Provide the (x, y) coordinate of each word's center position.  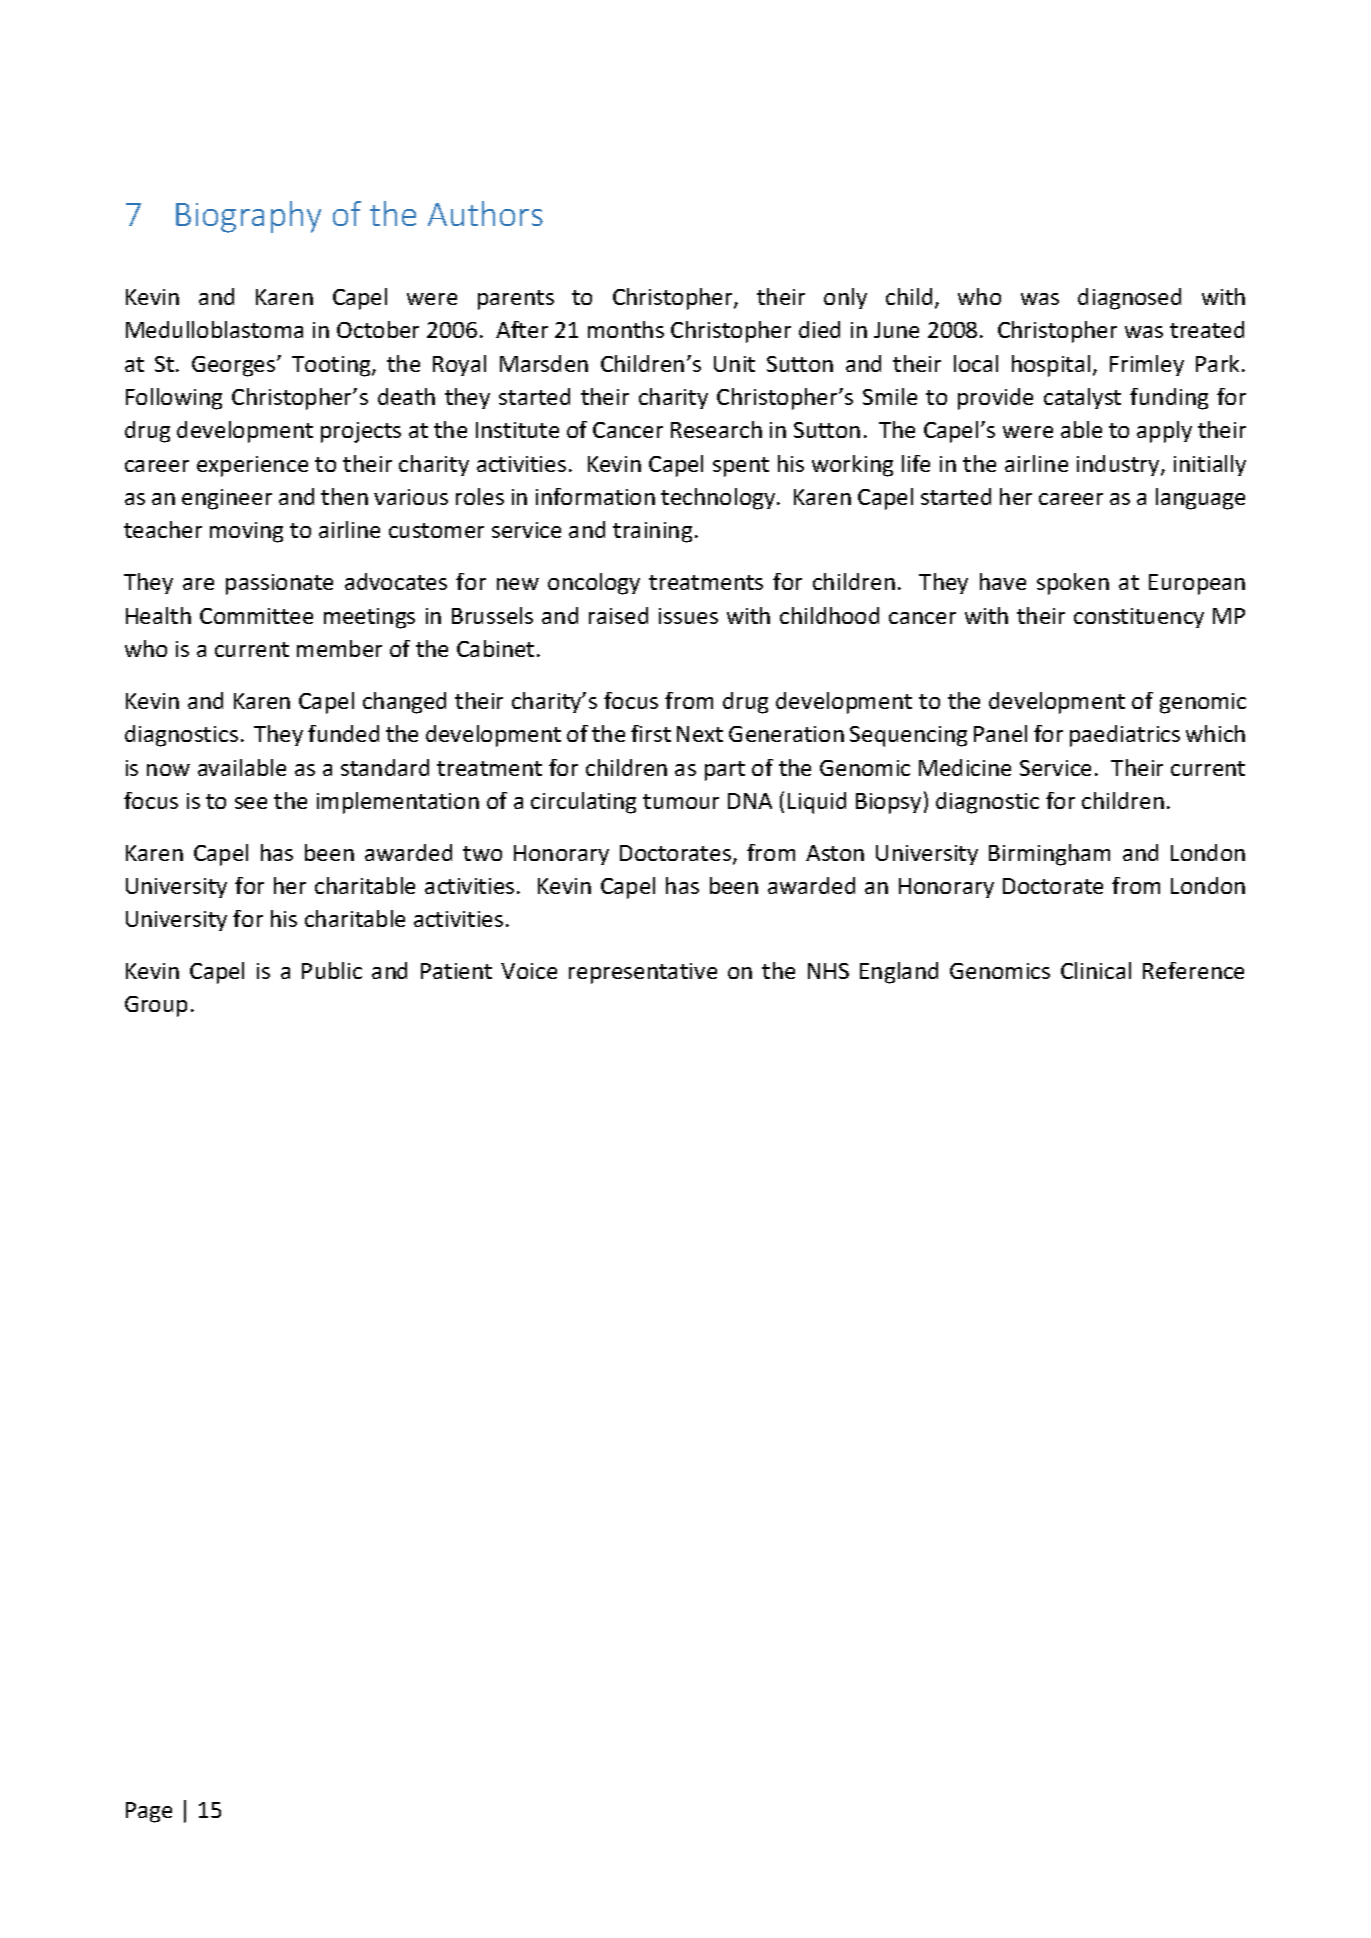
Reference (1193, 970)
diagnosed (1129, 299)
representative (643, 973)
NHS (828, 971)
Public (332, 970)
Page (149, 1812)
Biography (248, 217)
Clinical (1096, 970)
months (626, 329)
